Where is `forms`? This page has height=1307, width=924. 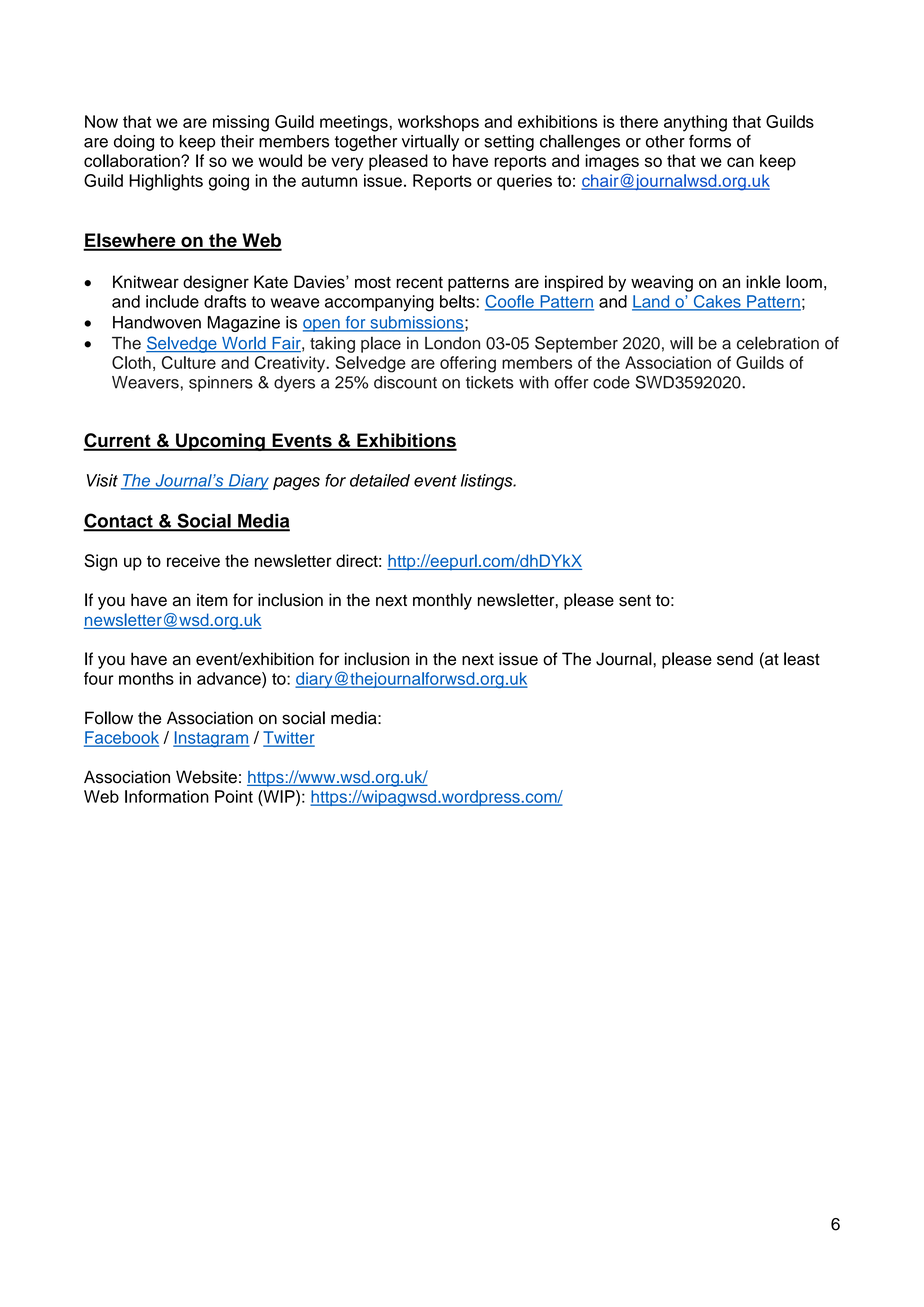 forms is located at coordinates (710, 141).
